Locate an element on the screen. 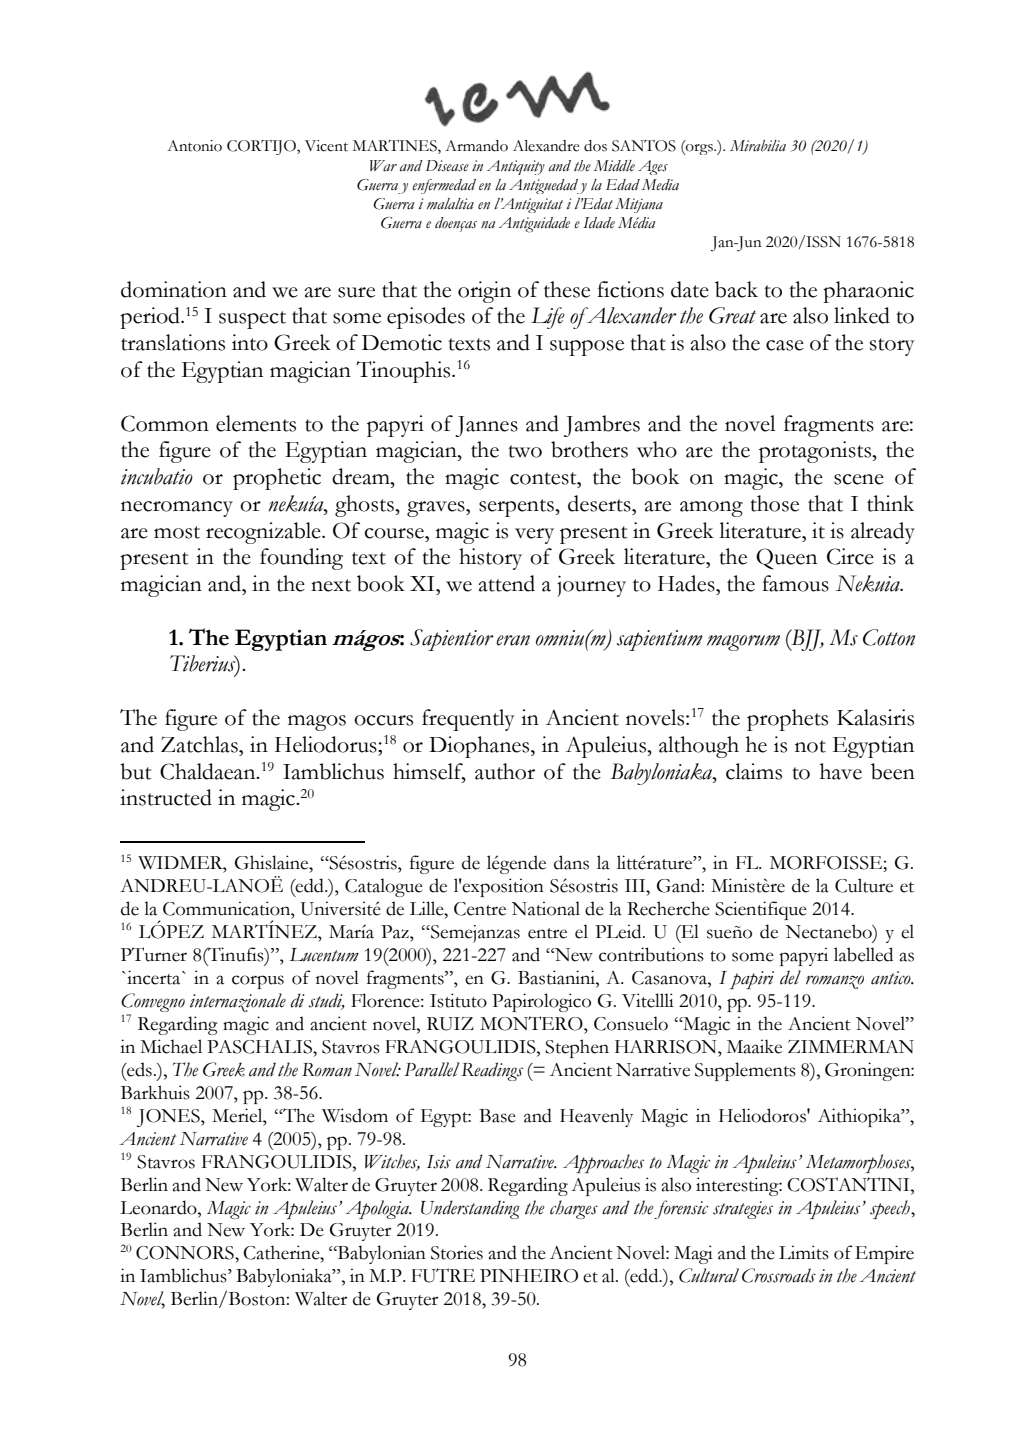 Image resolution: width=1011 pixels, height=1431 pixels. MONTERO is located at coordinates (532, 1023).
